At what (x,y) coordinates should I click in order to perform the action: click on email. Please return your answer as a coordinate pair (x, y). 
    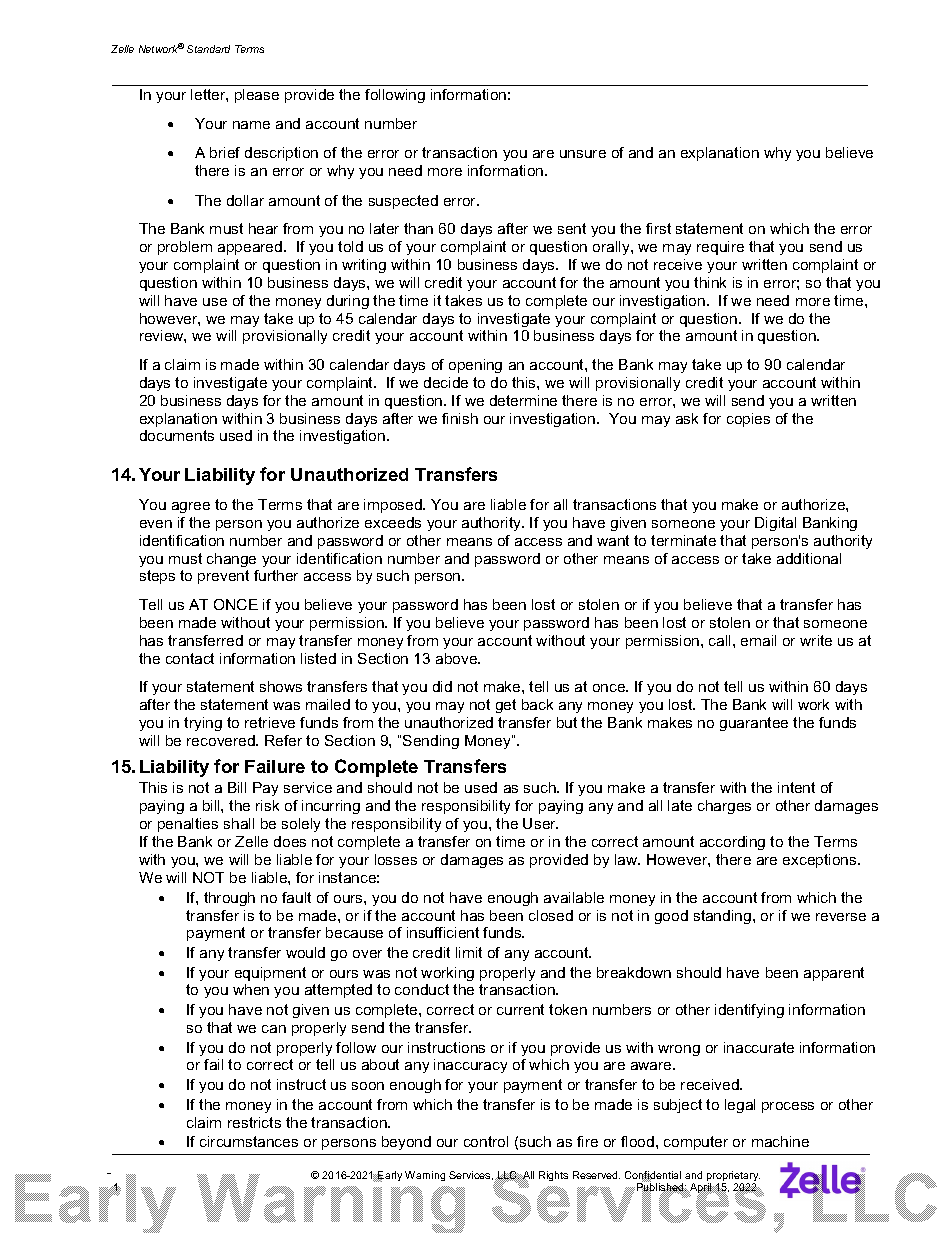
    Looking at the image, I should click on (758, 640).
